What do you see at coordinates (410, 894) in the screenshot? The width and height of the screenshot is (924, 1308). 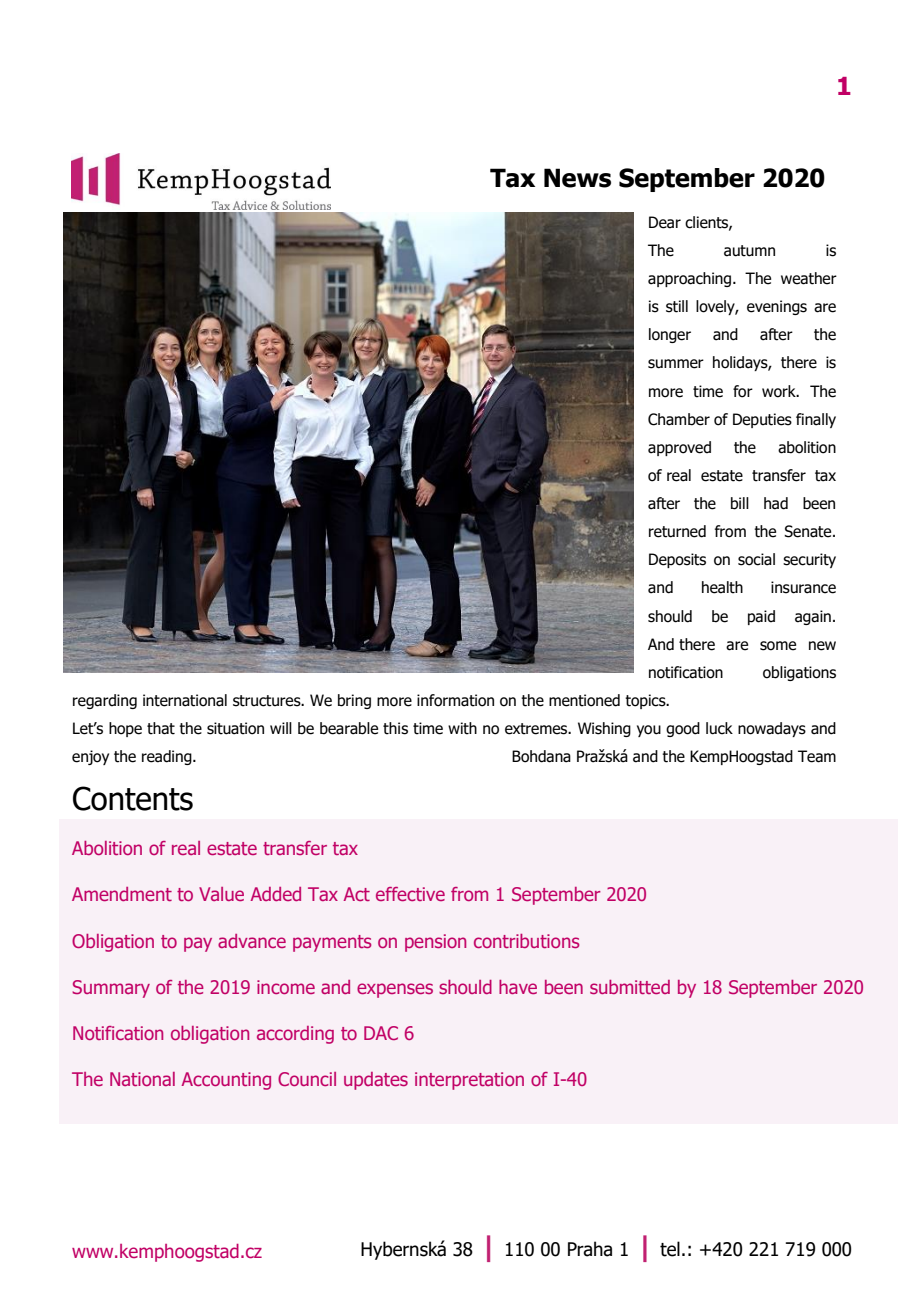 I see `effective` at bounding box center [410, 894].
